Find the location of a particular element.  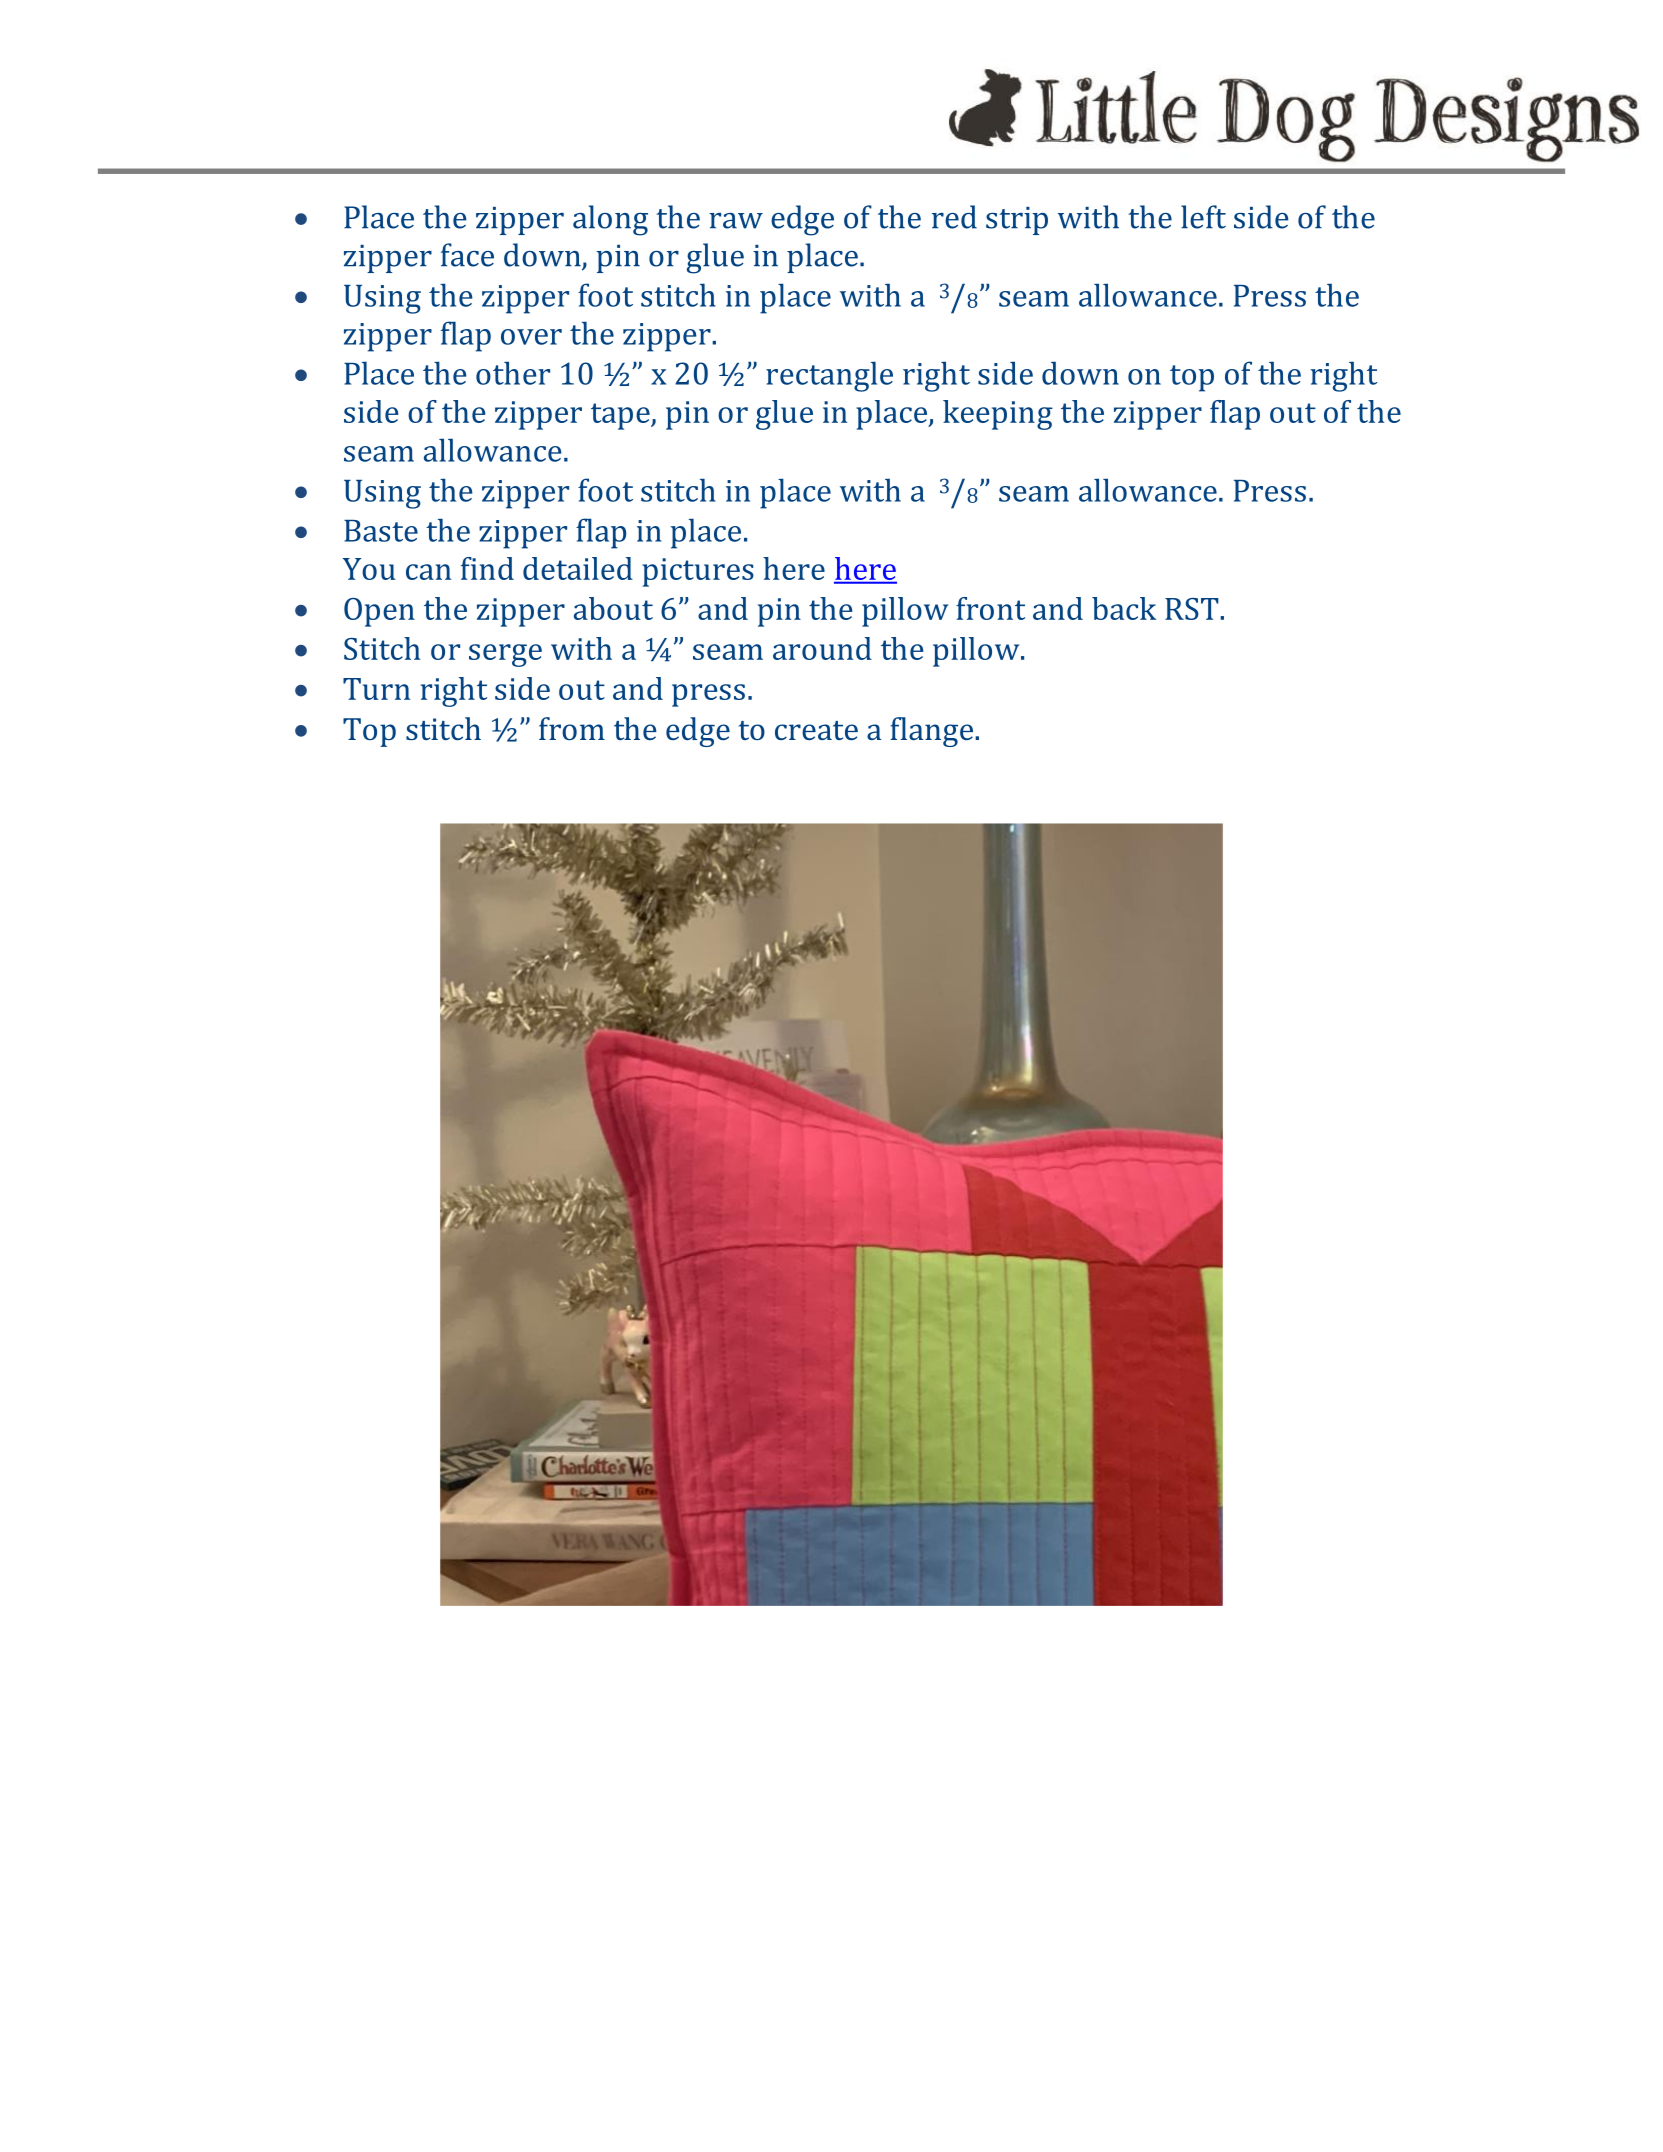

raw is located at coordinates (736, 221).
